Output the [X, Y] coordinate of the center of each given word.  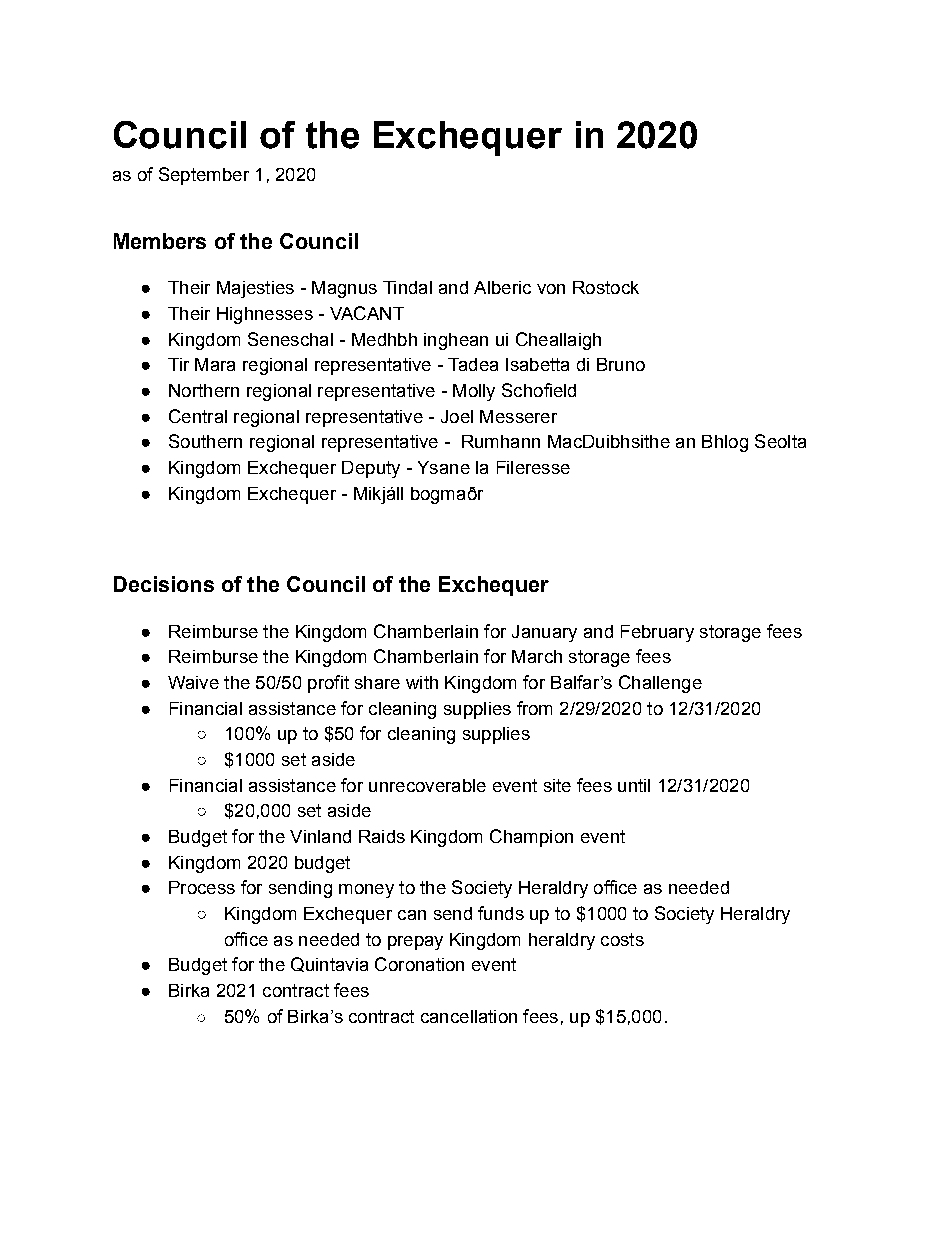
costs [622, 939]
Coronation [419, 964]
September [204, 176]
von [551, 289]
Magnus [344, 289]
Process [202, 887]
